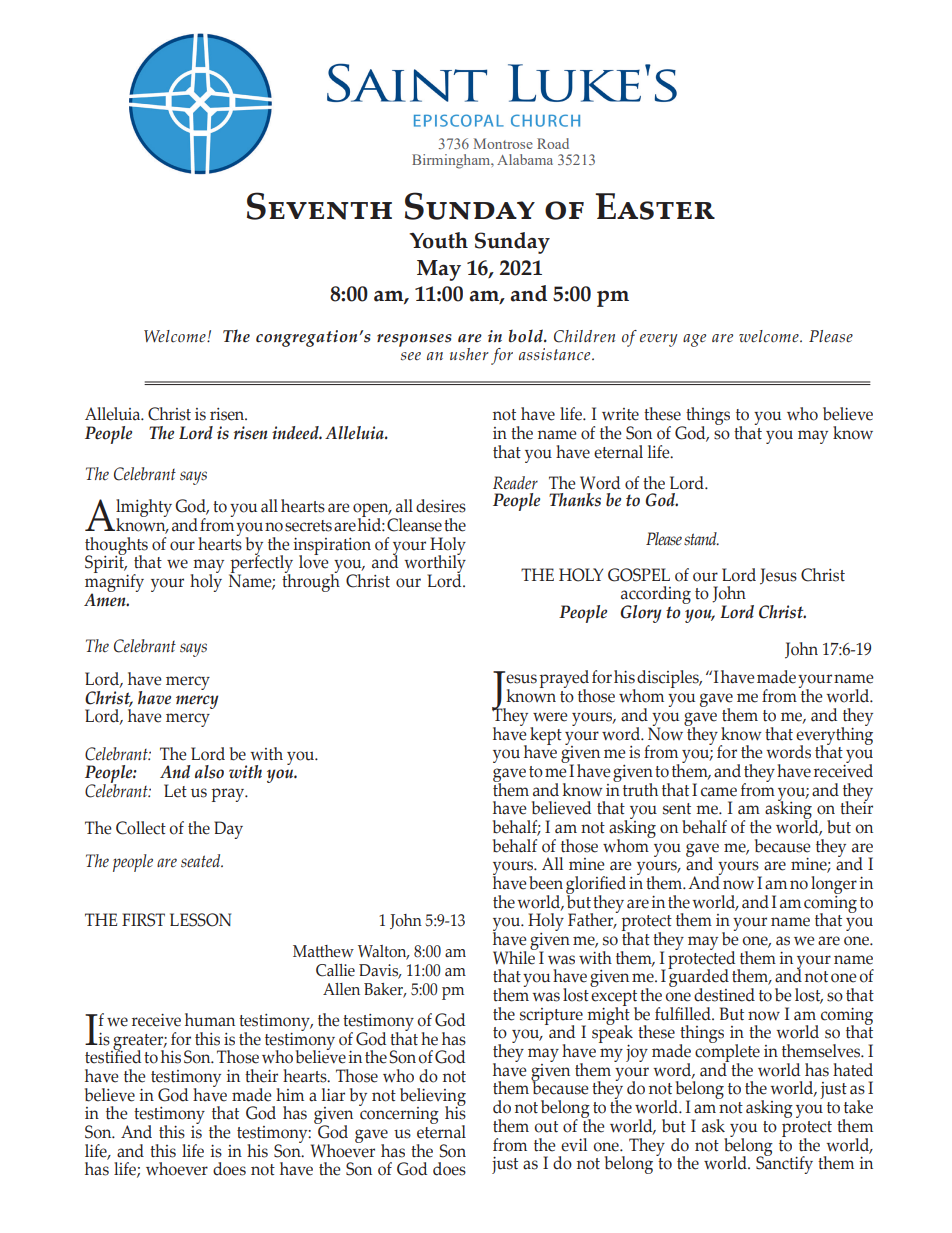 The image size is (952, 1233). Describe the element at coordinates (433, 1098) in the screenshot. I see `believing` at that location.
